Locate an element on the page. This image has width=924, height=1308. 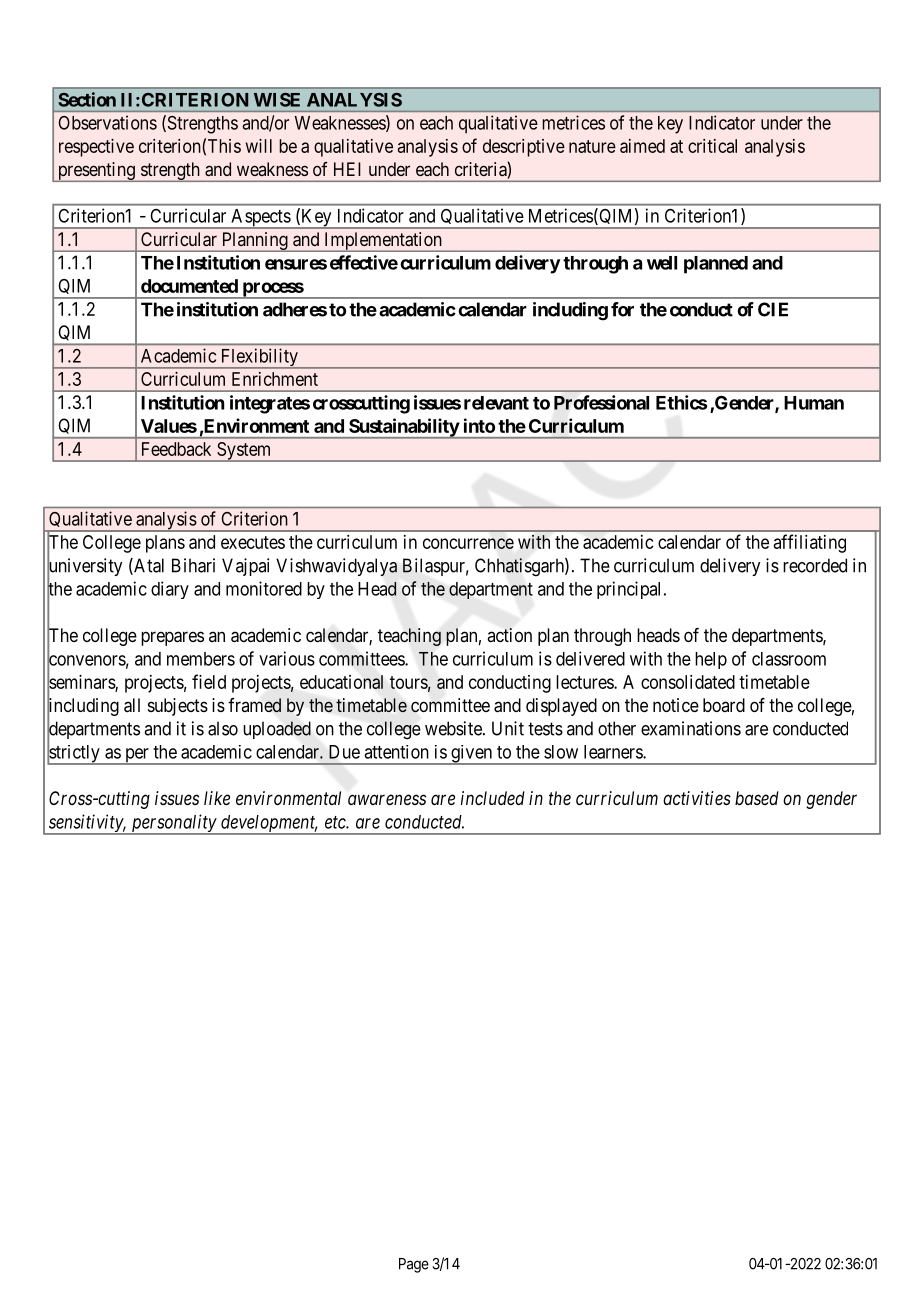
website is located at coordinates (454, 728).
